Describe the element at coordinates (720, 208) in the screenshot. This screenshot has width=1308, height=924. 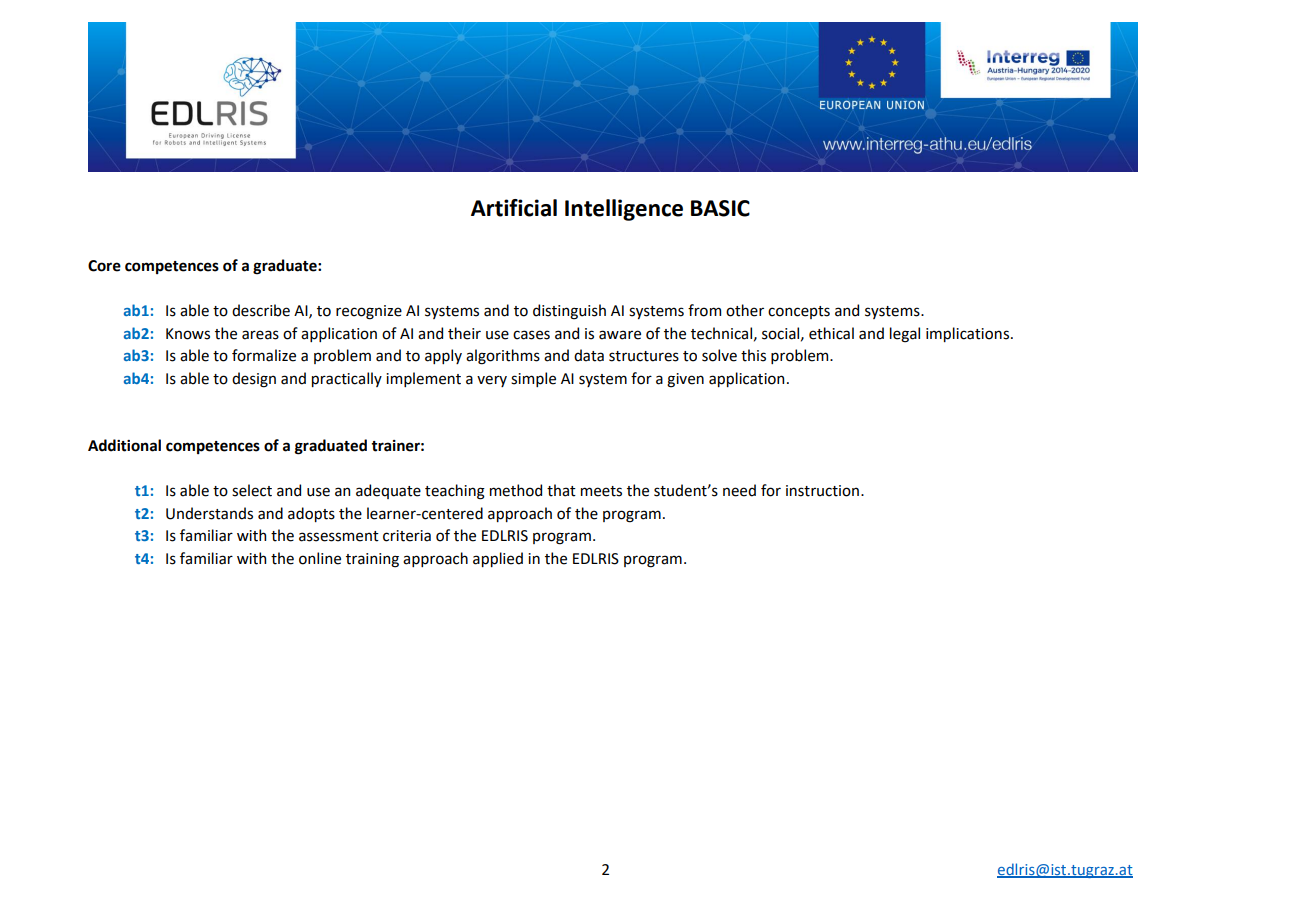
I see `BASIC` at that location.
